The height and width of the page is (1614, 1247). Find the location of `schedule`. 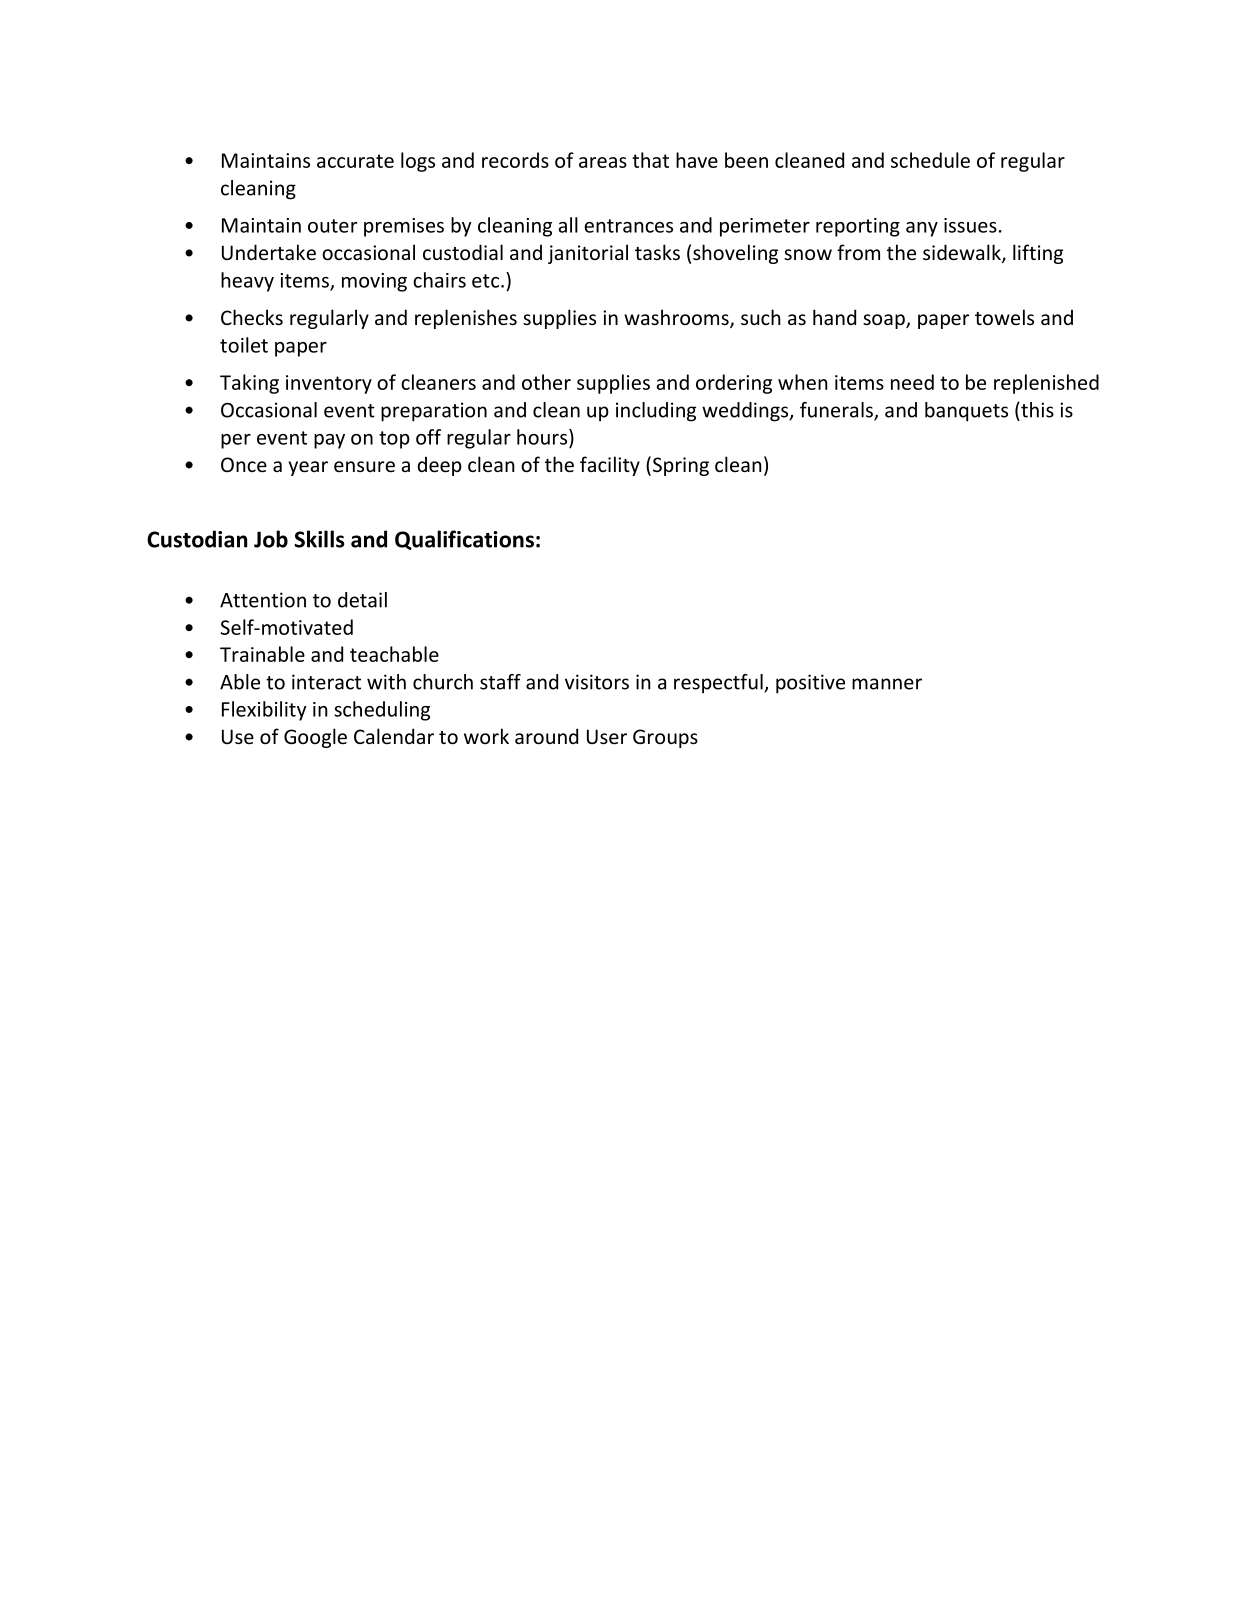

schedule is located at coordinates (930, 160).
